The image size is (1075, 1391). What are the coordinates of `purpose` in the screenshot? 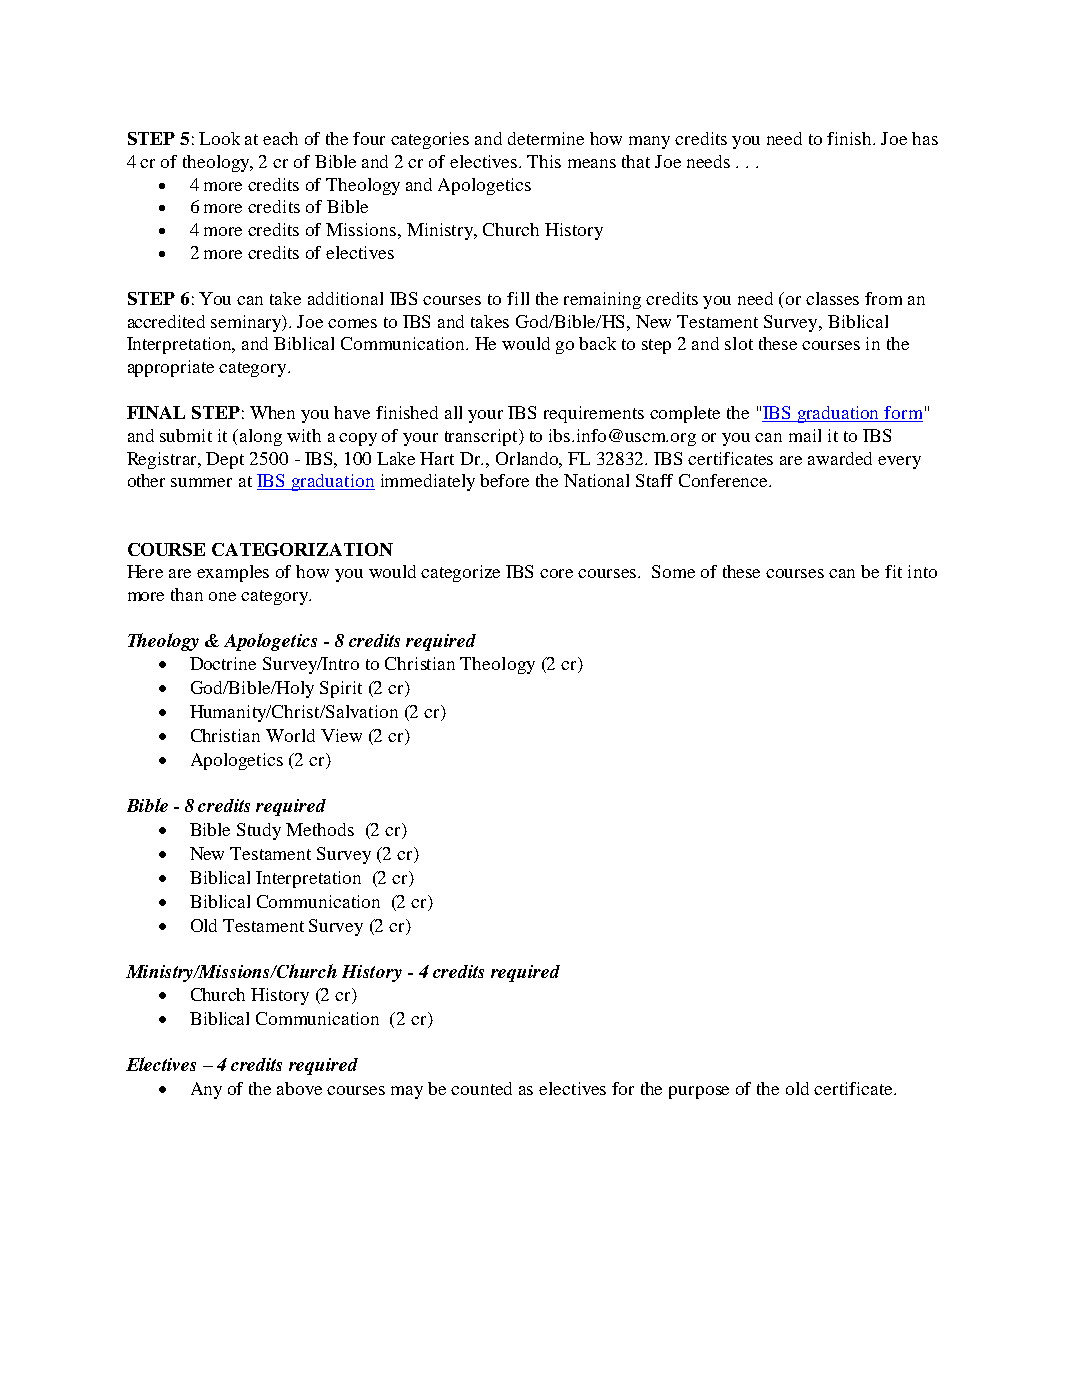 It's located at (699, 1092).
